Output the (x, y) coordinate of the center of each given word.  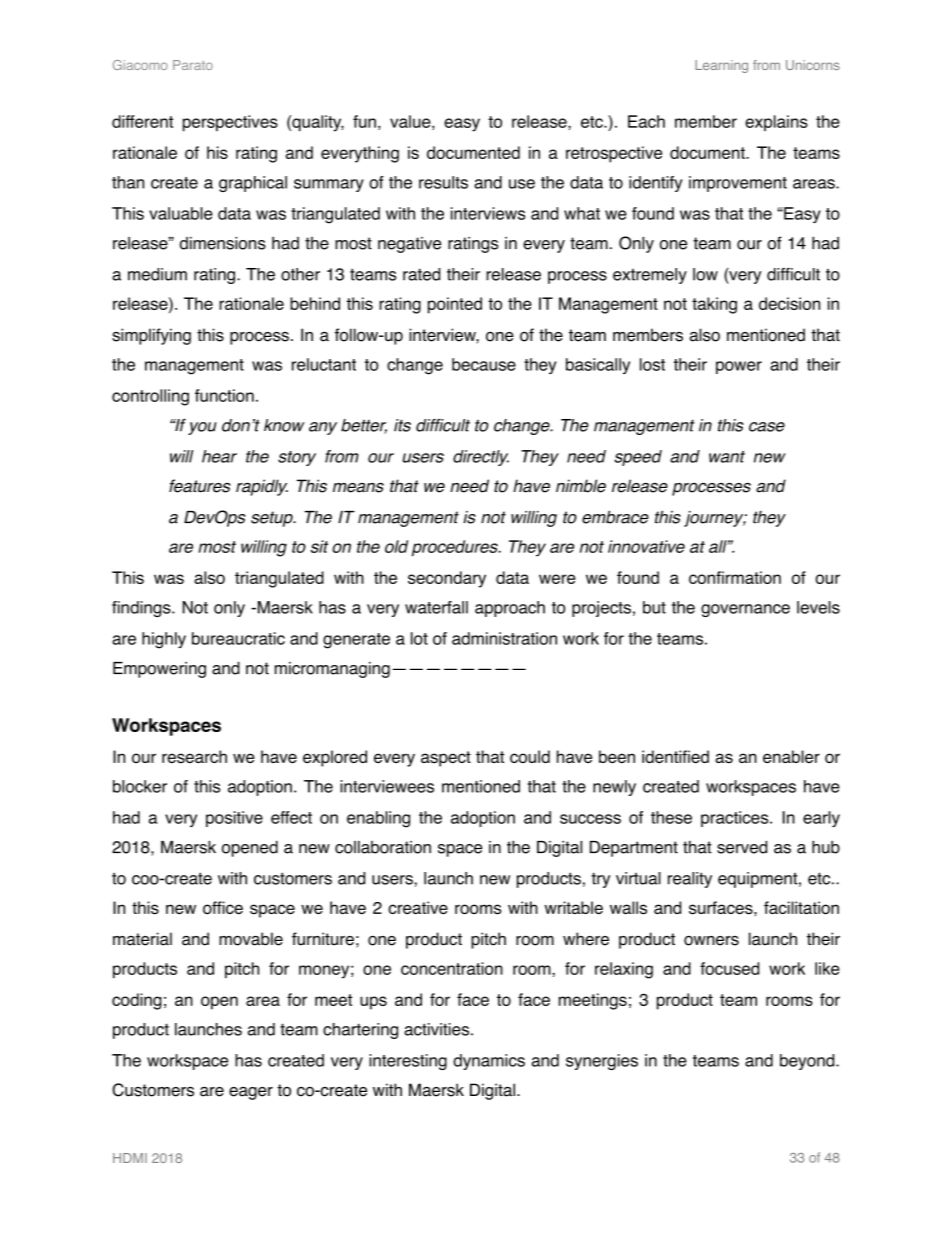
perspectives (230, 123)
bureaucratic (238, 638)
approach (510, 609)
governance (745, 610)
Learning (721, 66)
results (443, 182)
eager (251, 1093)
